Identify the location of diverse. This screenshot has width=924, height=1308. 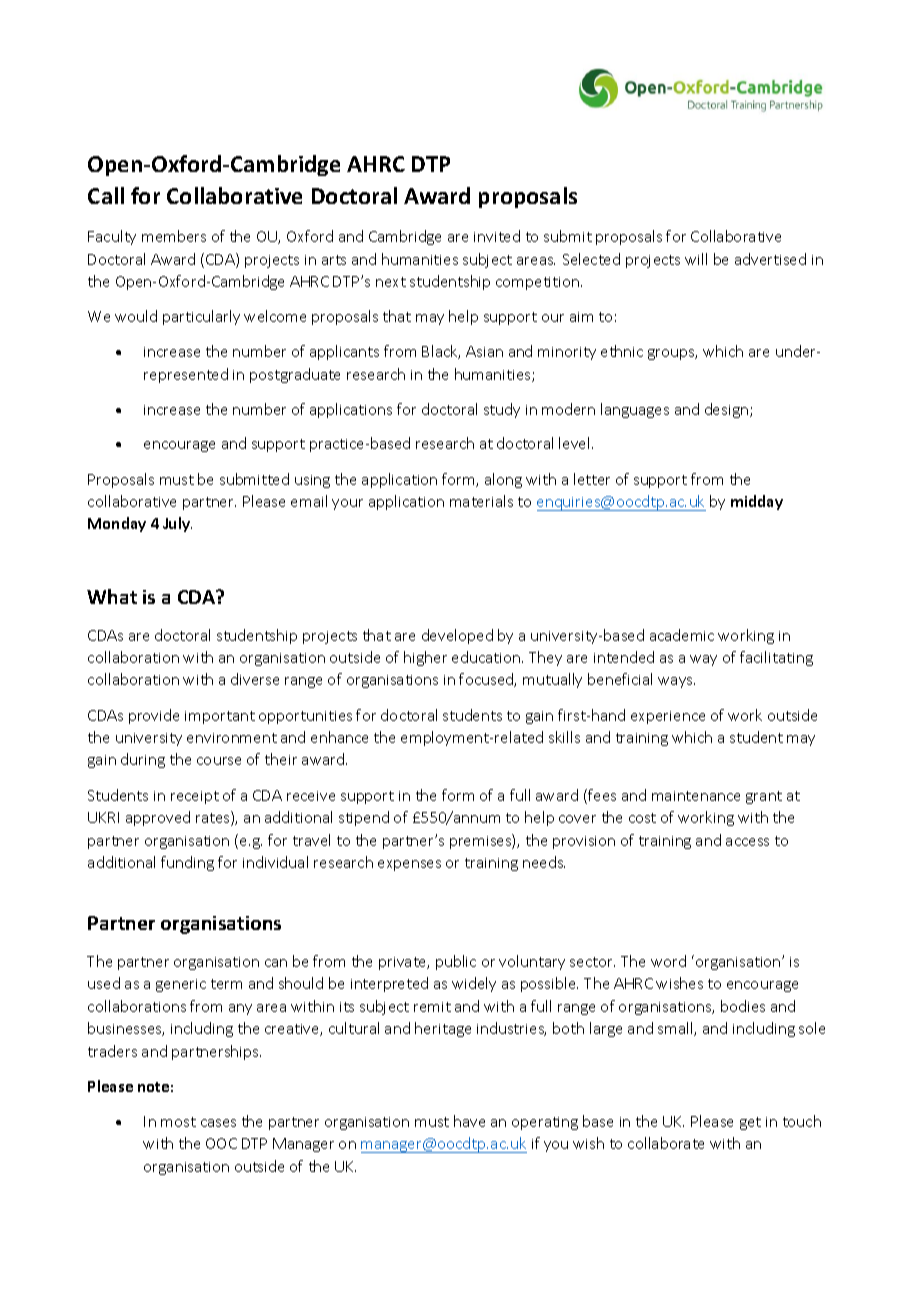
(255, 679).
